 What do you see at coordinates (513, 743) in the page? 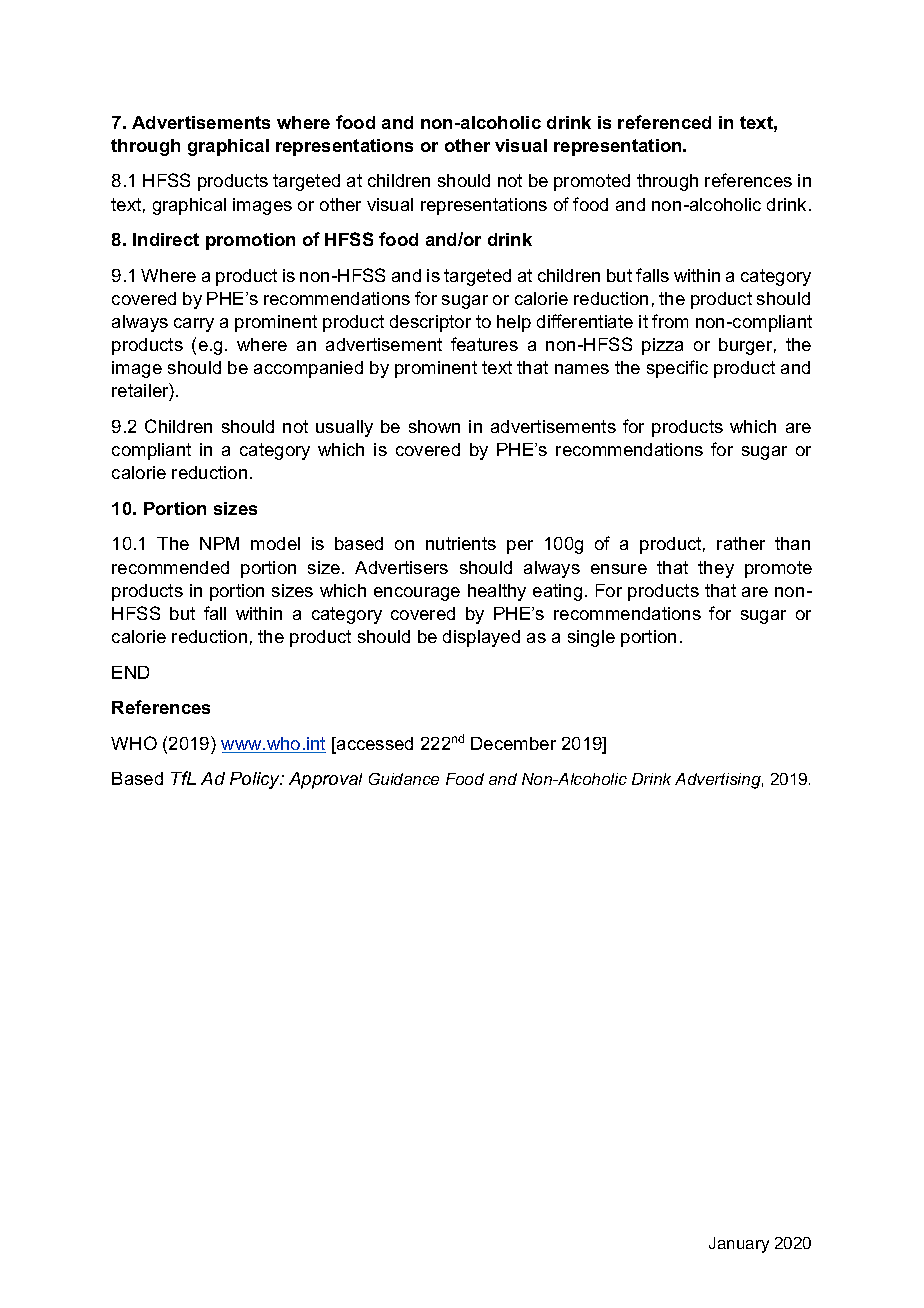
I see `December` at bounding box center [513, 743].
